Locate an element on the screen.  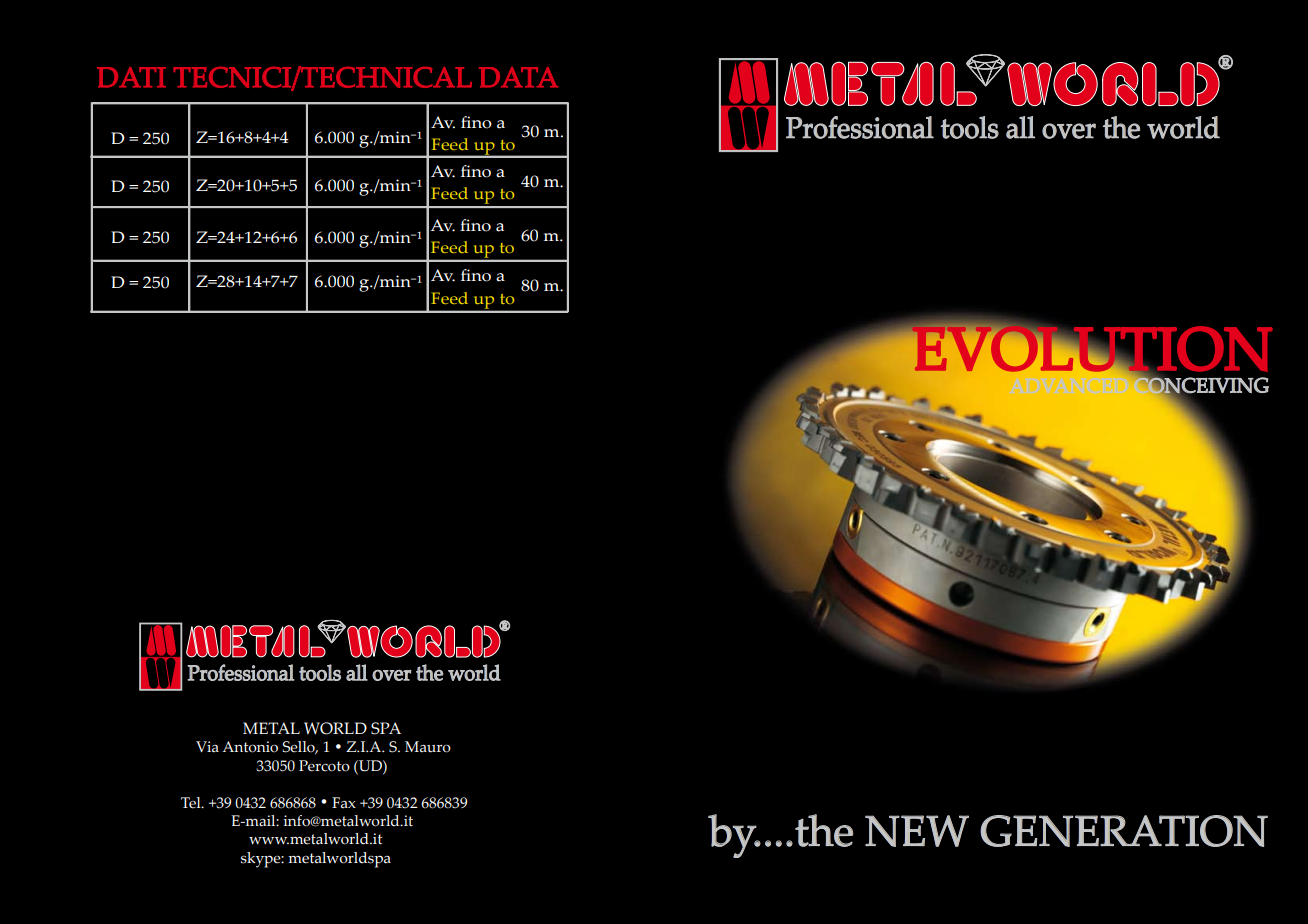
Via is located at coordinates (207, 746).
